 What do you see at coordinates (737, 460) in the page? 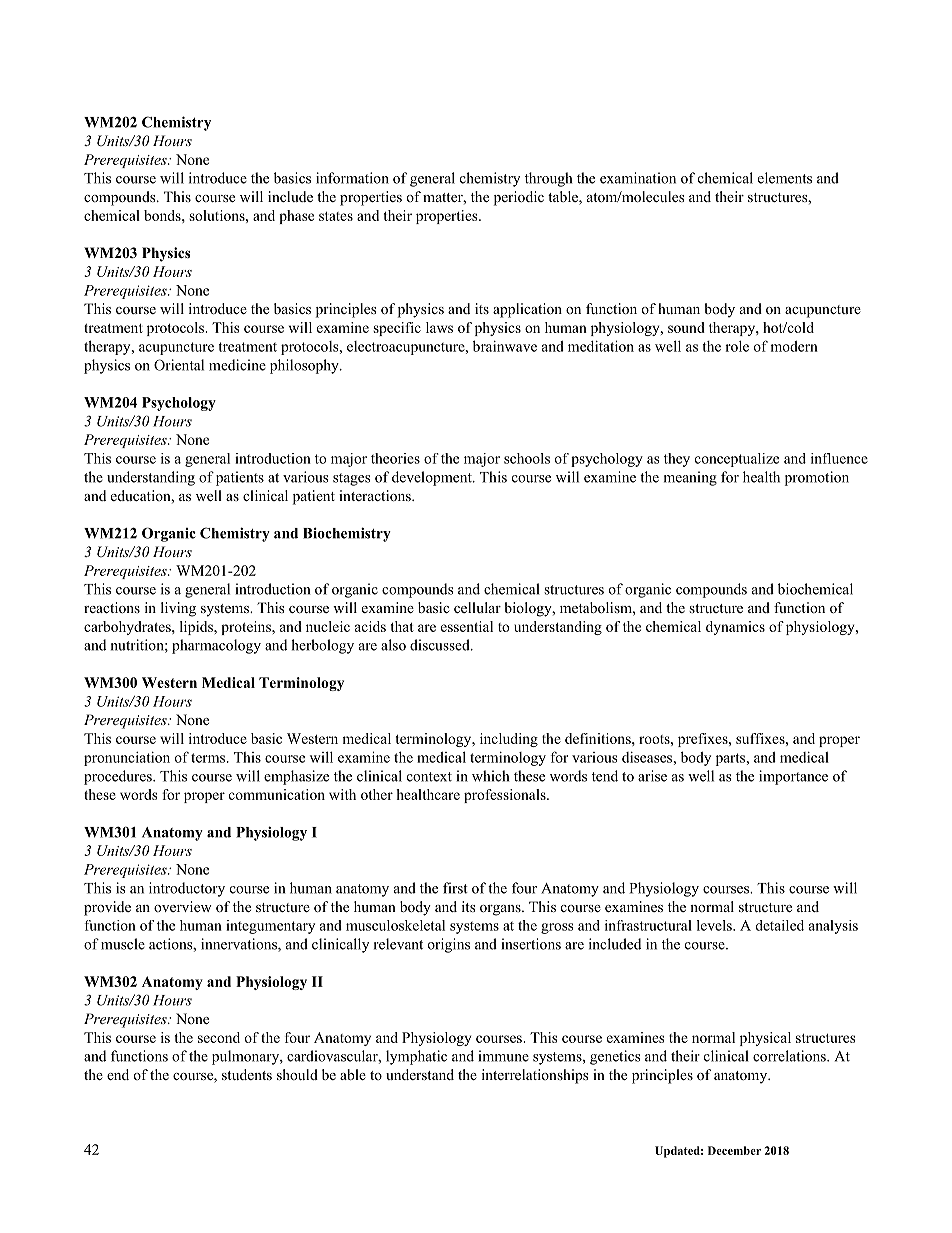
I see `conceptualize` at bounding box center [737, 460].
